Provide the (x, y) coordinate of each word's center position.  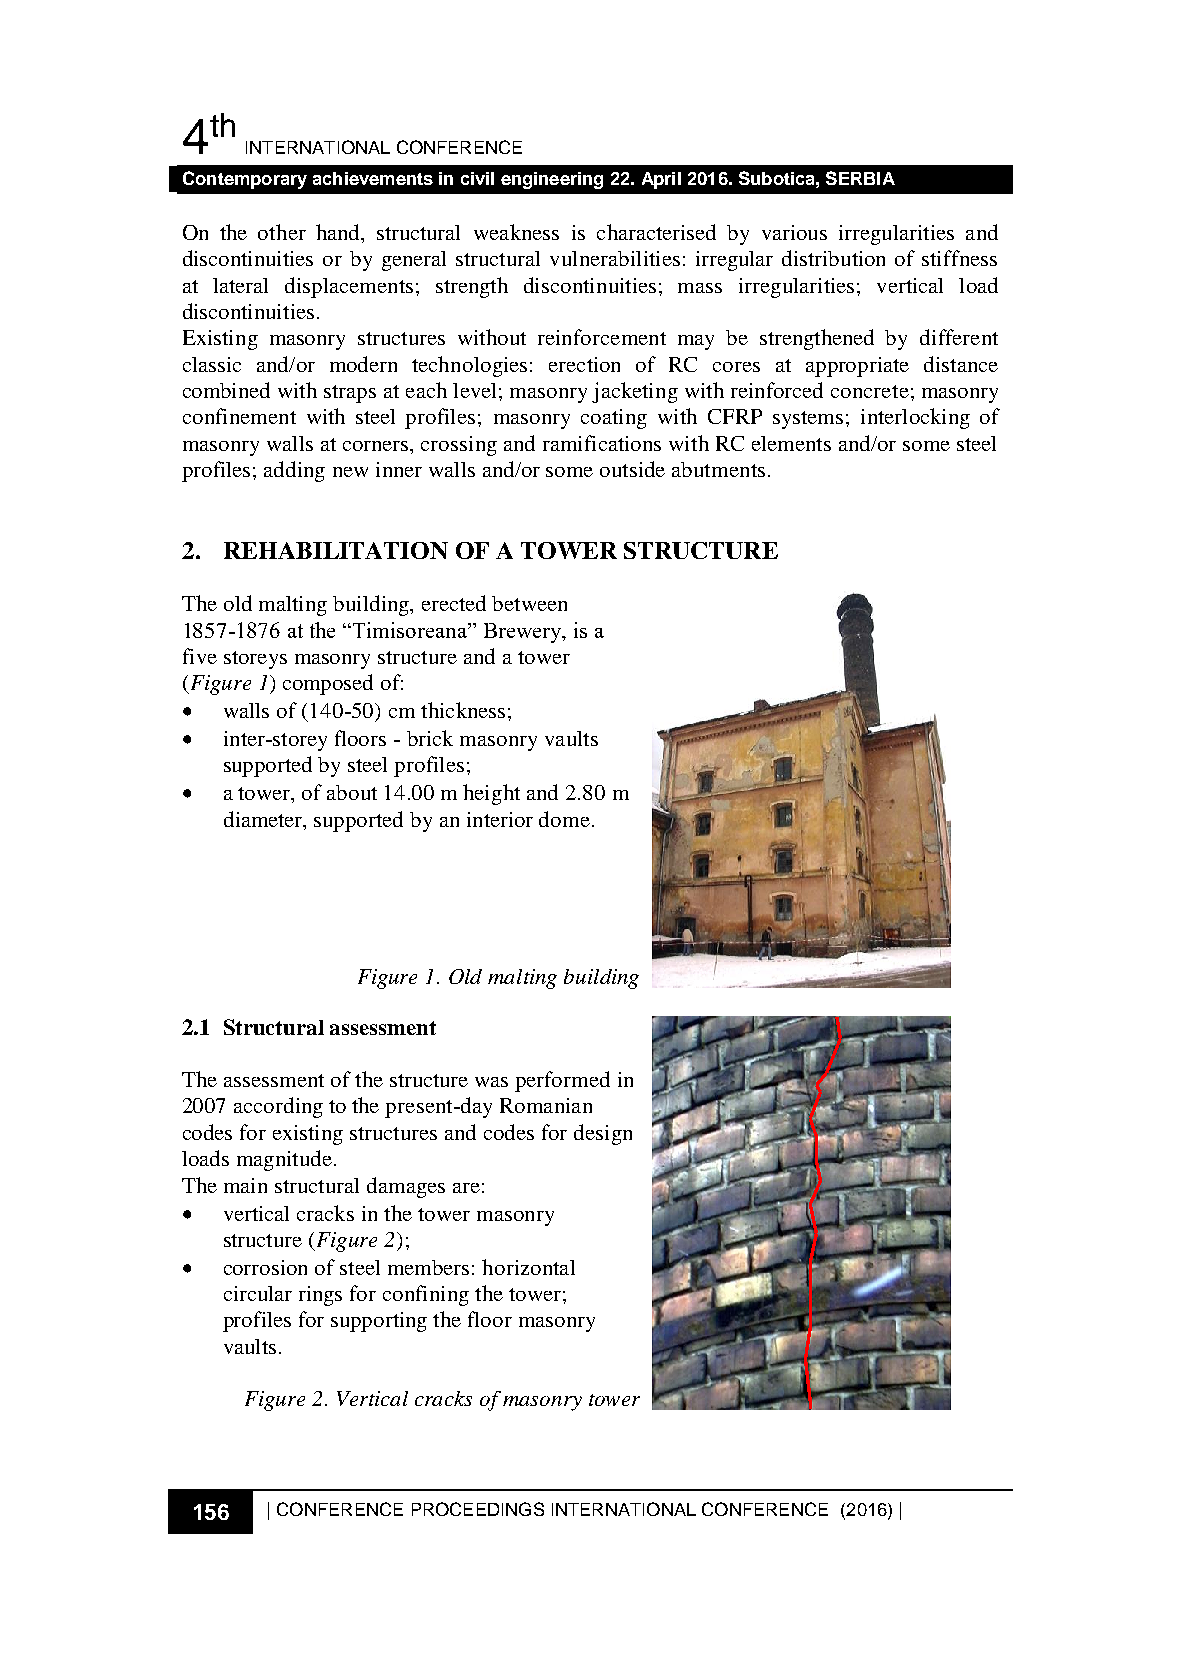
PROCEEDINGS (478, 1509)
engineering (552, 180)
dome (564, 819)
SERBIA (860, 178)
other (282, 232)
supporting (379, 1322)
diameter (264, 819)
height (491, 794)
